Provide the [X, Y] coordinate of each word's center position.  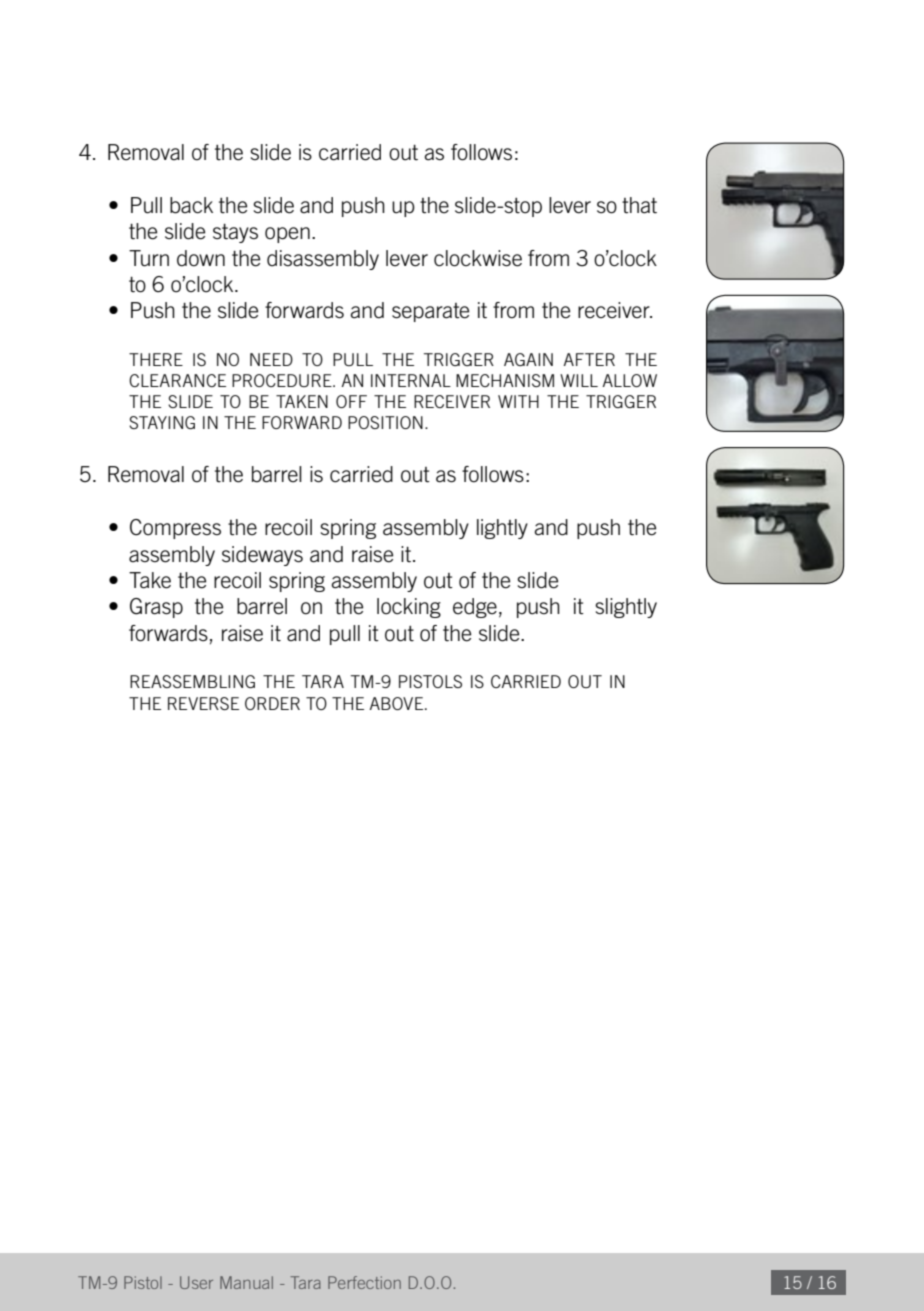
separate [430, 312]
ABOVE [396, 703]
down [201, 258]
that [639, 205]
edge [475, 608]
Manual [246, 1282]
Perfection [364, 1282]
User [196, 1282]
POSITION [385, 422]
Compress [175, 529]
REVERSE [203, 703]
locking [409, 608]
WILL [579, 380]
